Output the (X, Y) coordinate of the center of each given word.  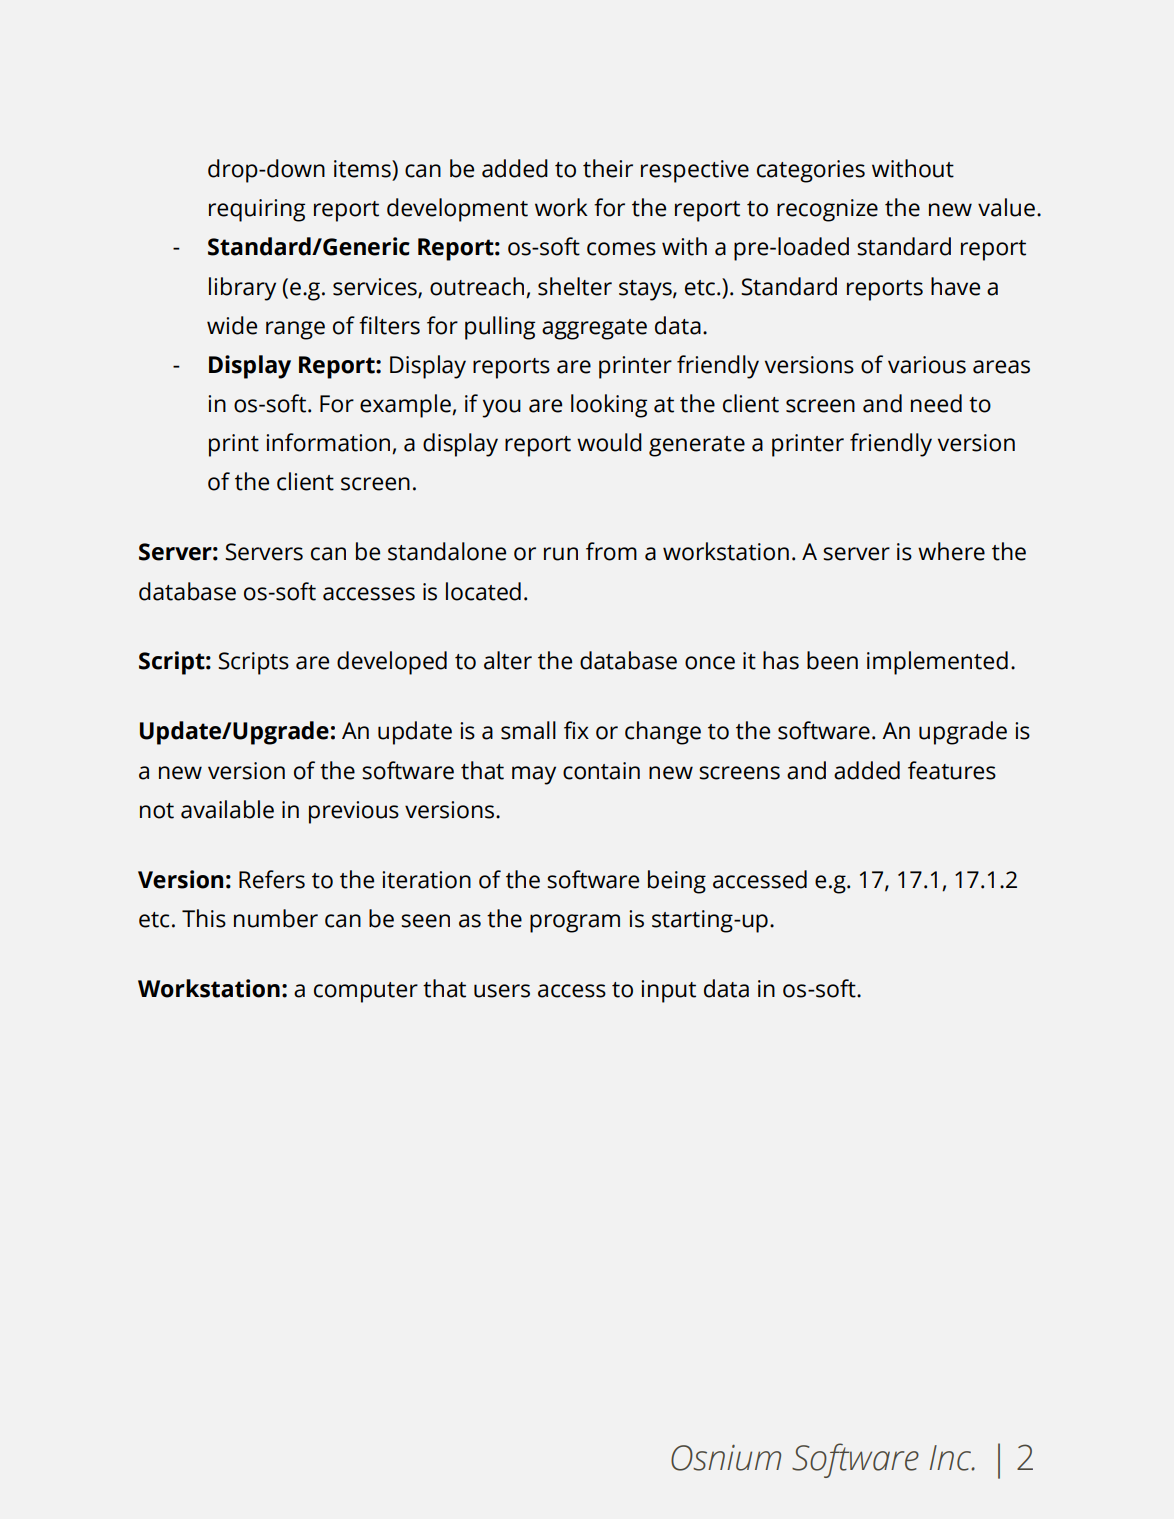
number (276, 918)
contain (601, 771)
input (668, 991)
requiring (257, 210)
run (561, 554)
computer (366, 992)
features (952, 770)
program (575, 923)
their (608, 168)
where (951, 551)
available (227, 809)
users (502, 991)
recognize (827, 210)
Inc (952, 1458)
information (329, 443)
